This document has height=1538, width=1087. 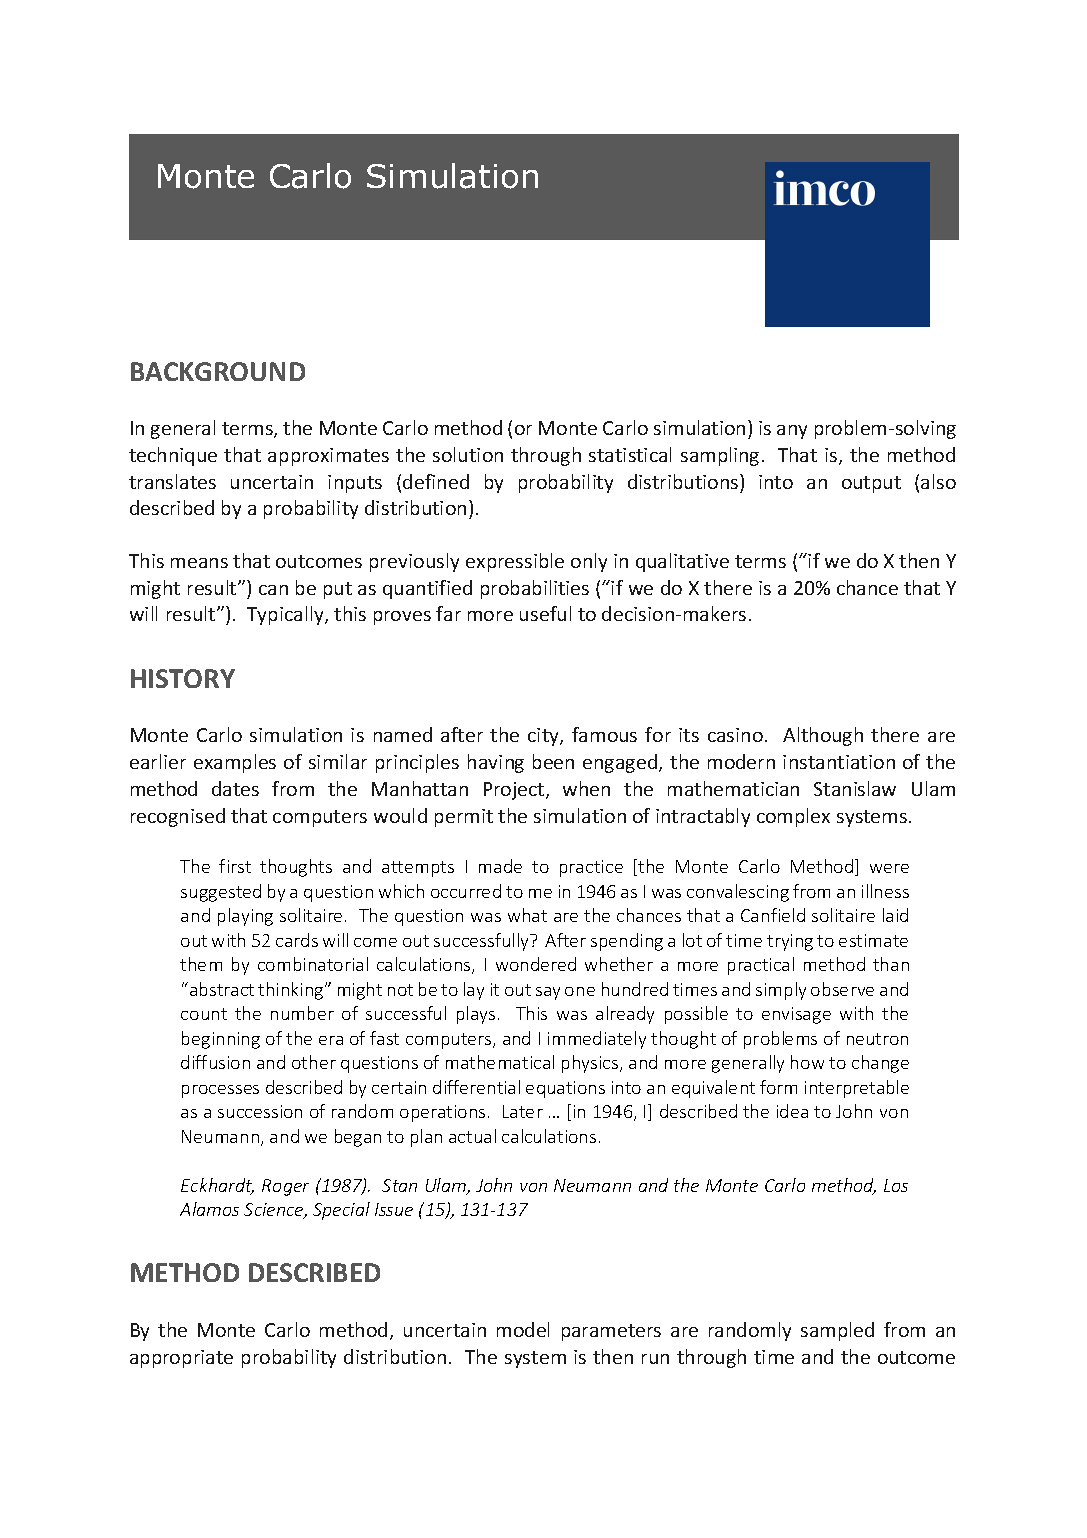 I want to click on model, so click(x=523, y=1329).
